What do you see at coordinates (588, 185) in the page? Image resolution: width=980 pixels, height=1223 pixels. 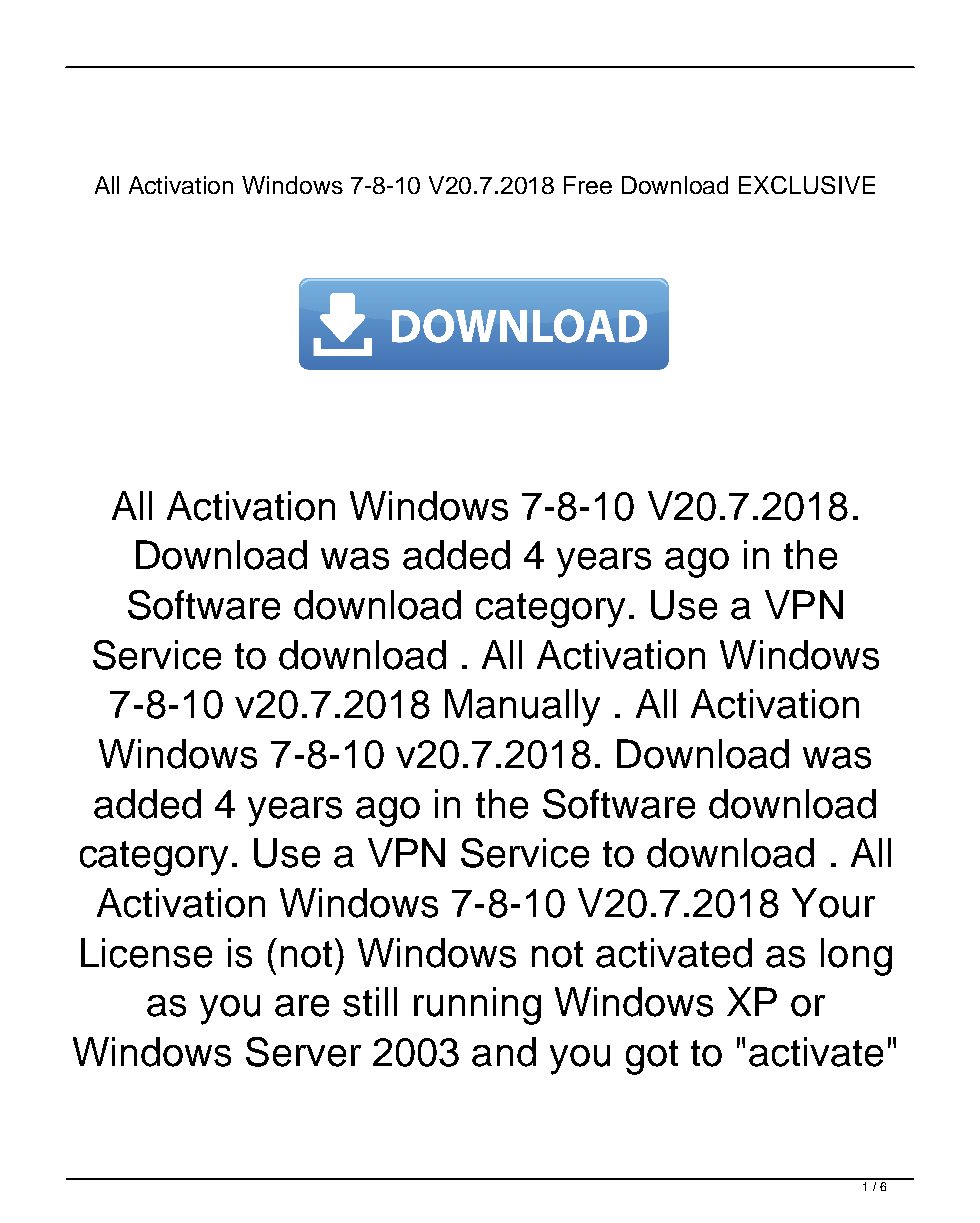 I see `Free` at bounding box center [588, 185].
